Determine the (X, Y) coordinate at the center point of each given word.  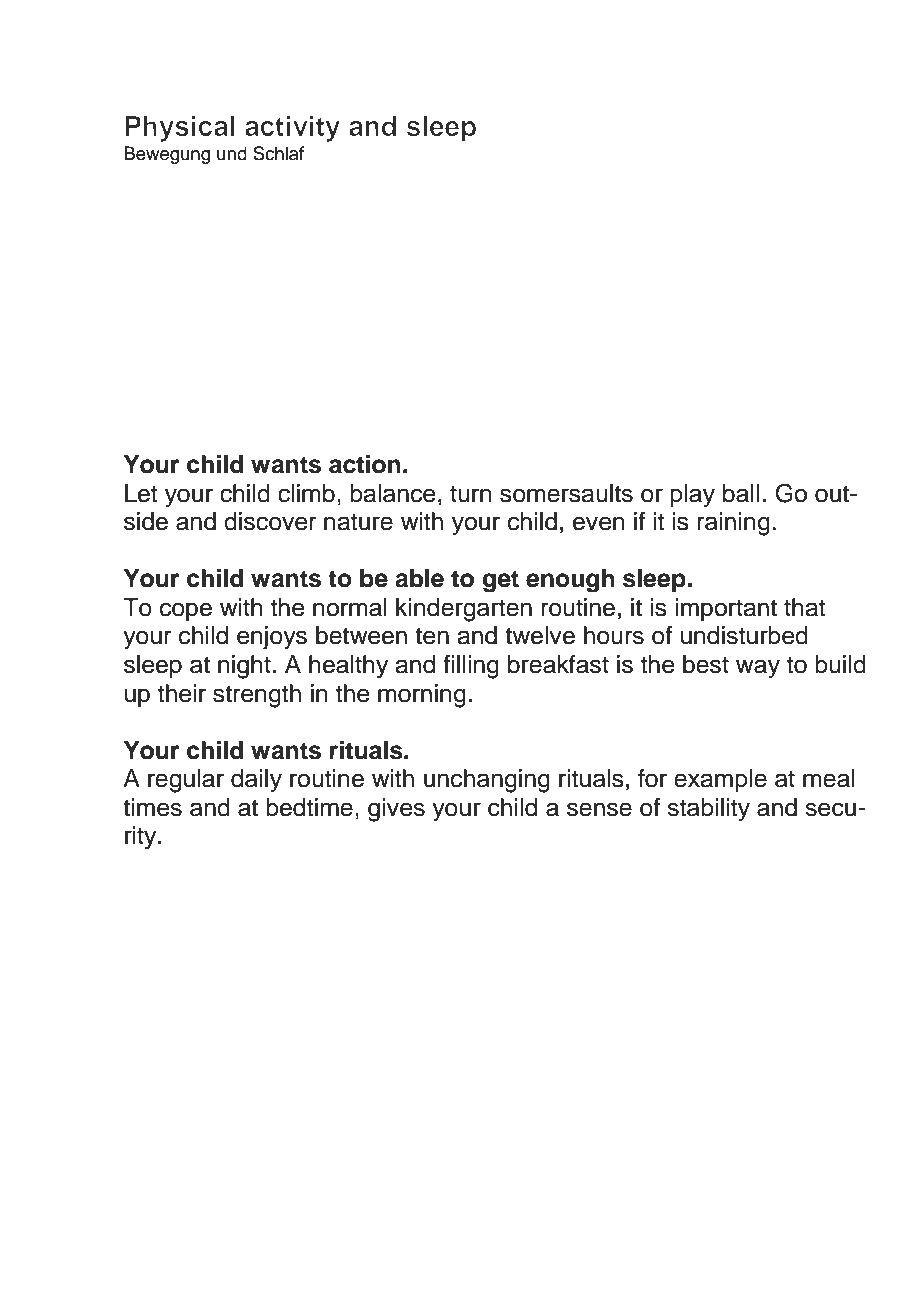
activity (292, 129)
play (692, 496)
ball (741, 493)
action (365, 464)
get (501, 581)
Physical (180, 129)
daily (256, 781)
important (726, 609)
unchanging (487, 781)
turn (471, 494)
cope (186, 611)
